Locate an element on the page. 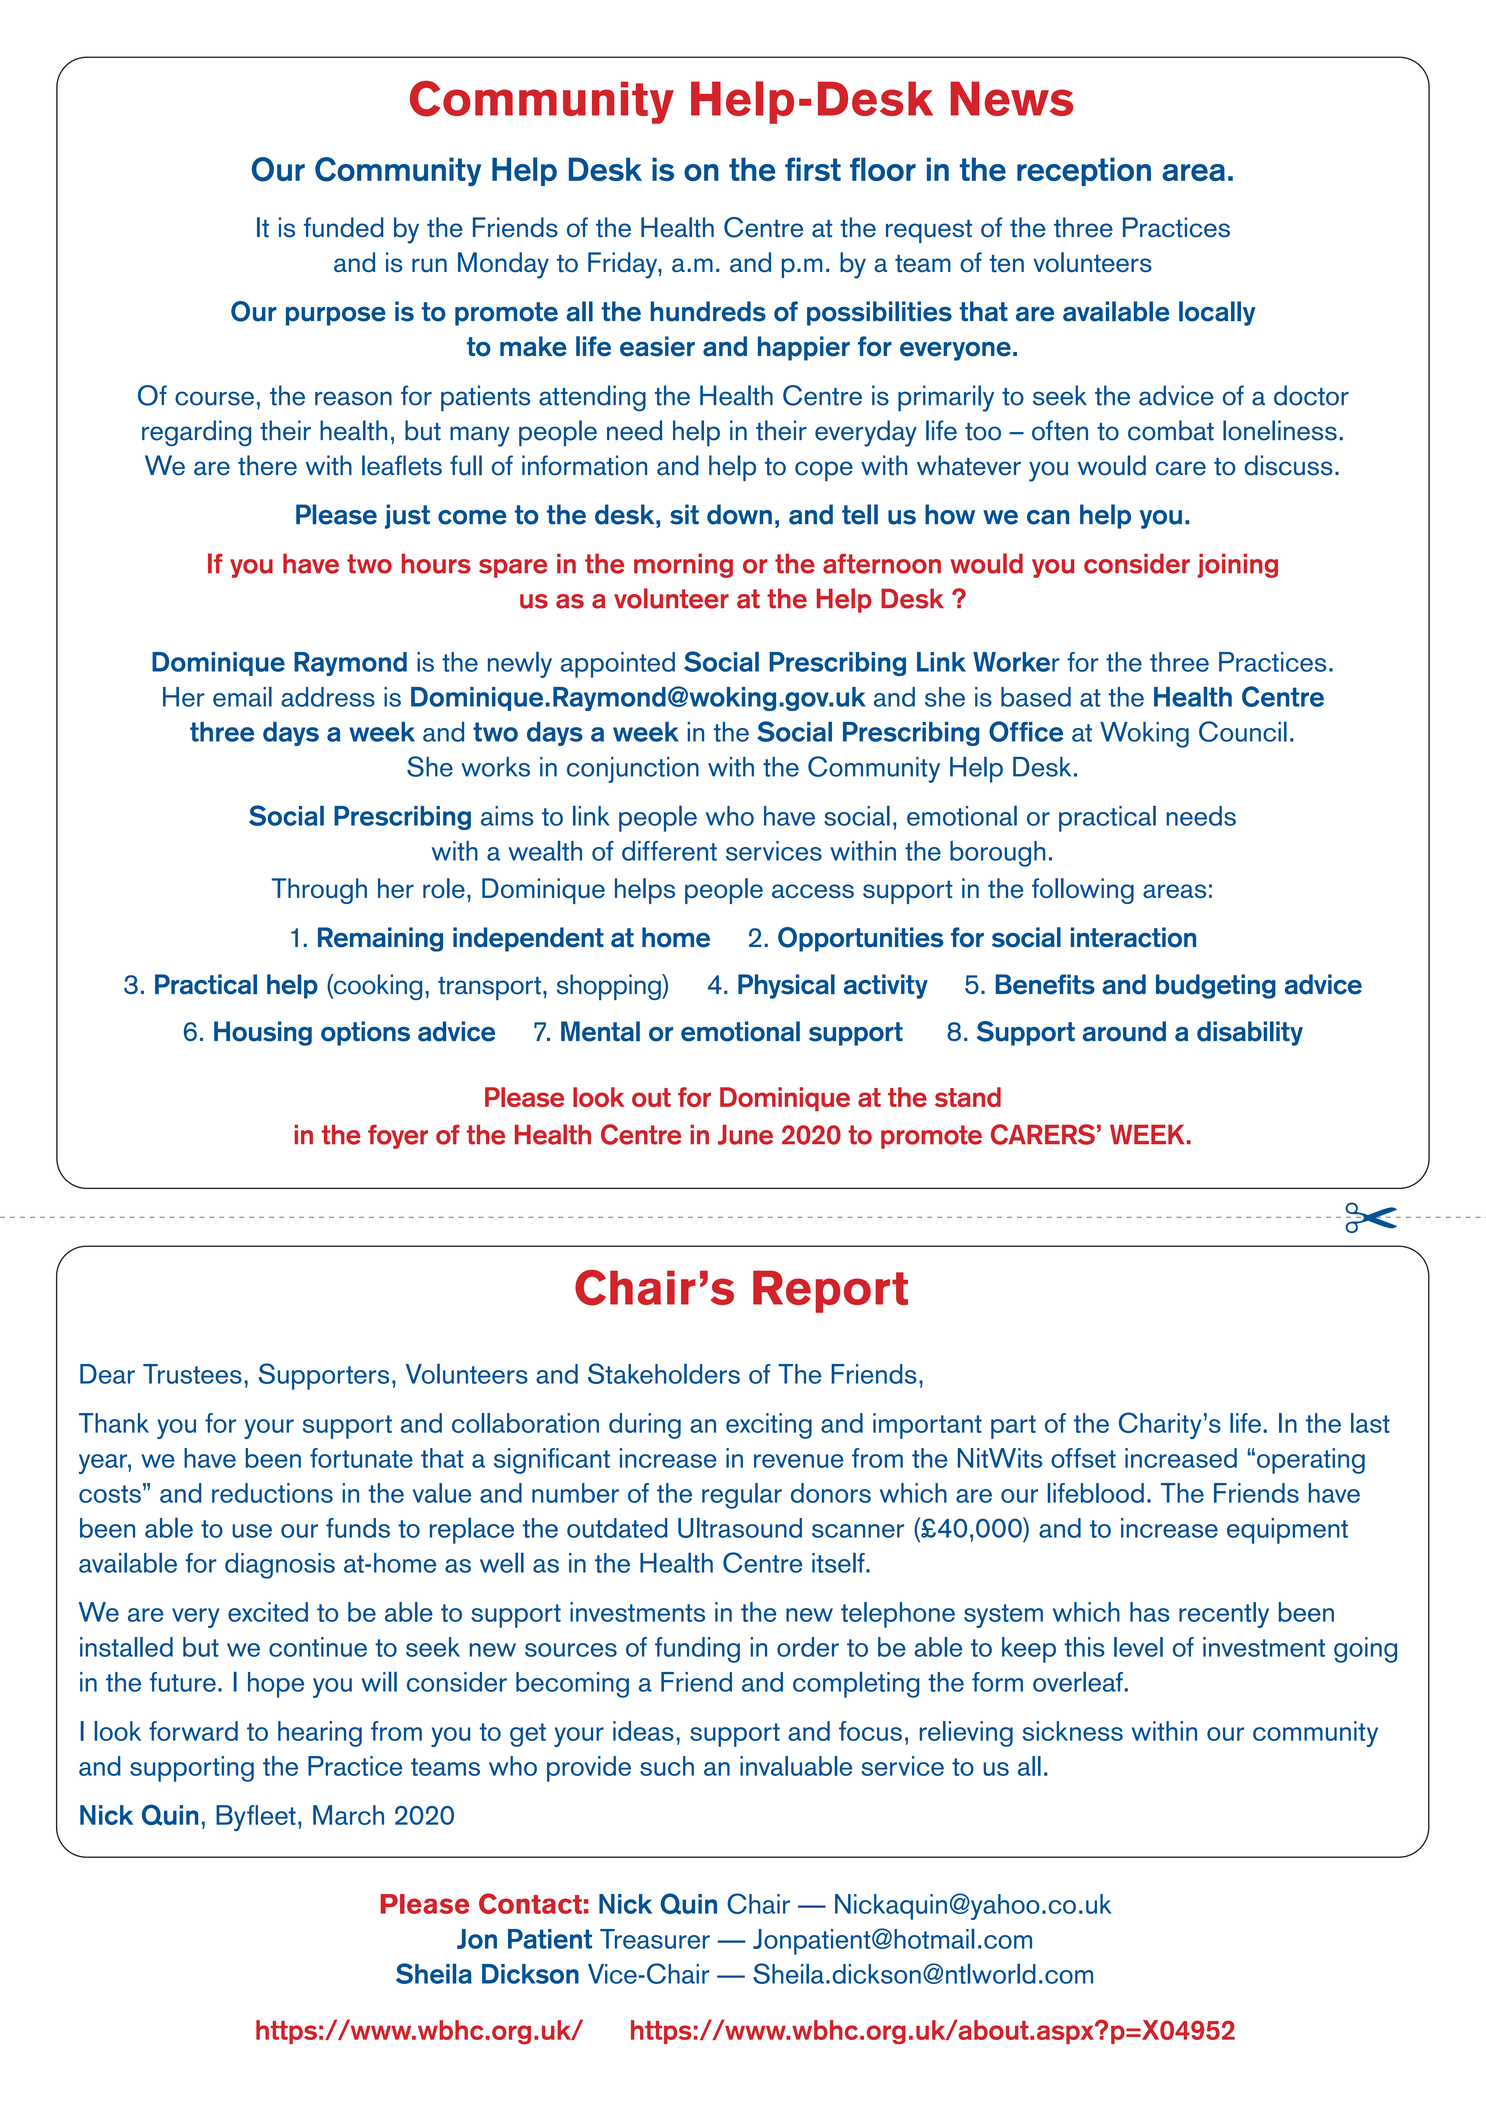  Housing is located at coordinates (263, 1033).
